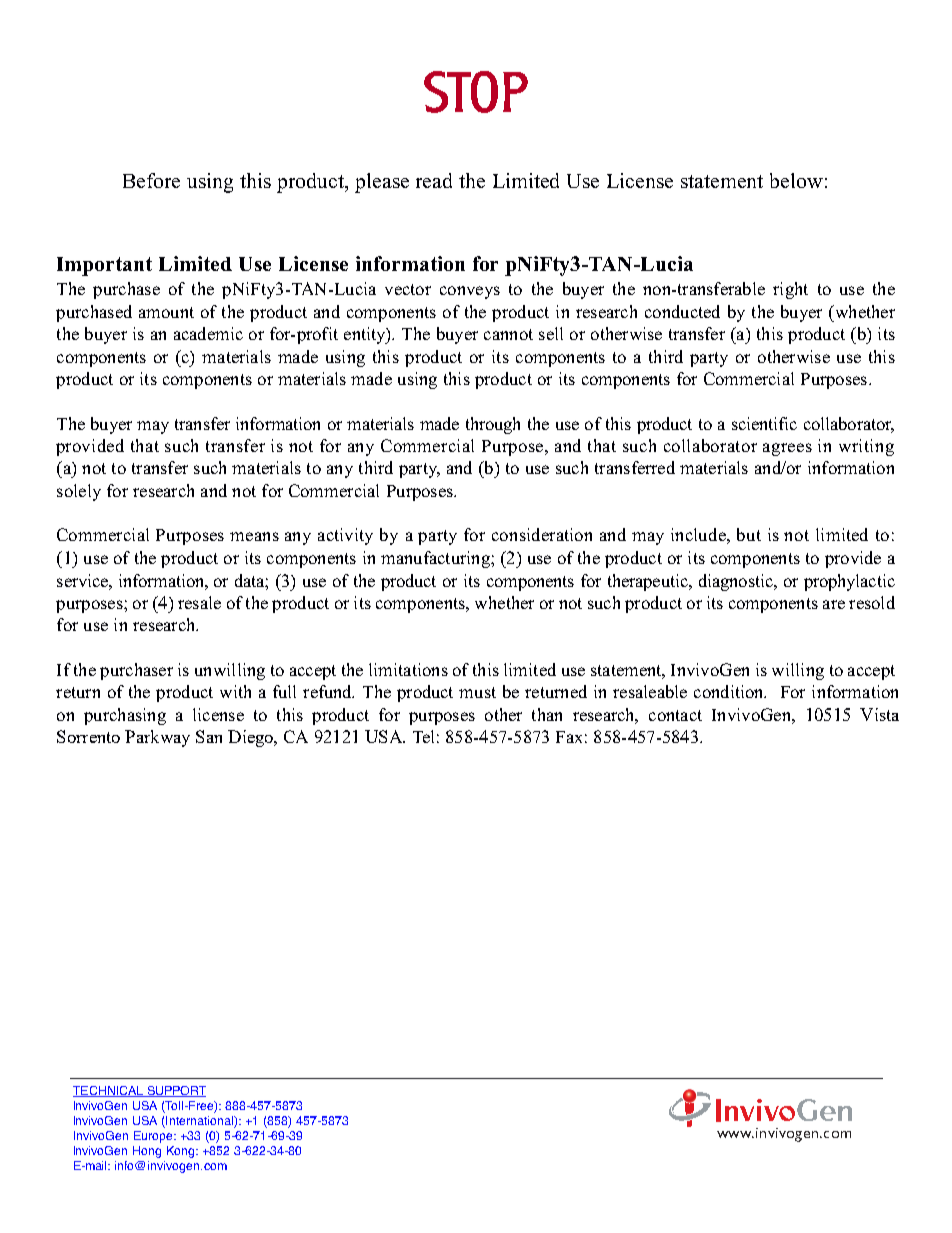  I want to click on are, so click(834, 604).
